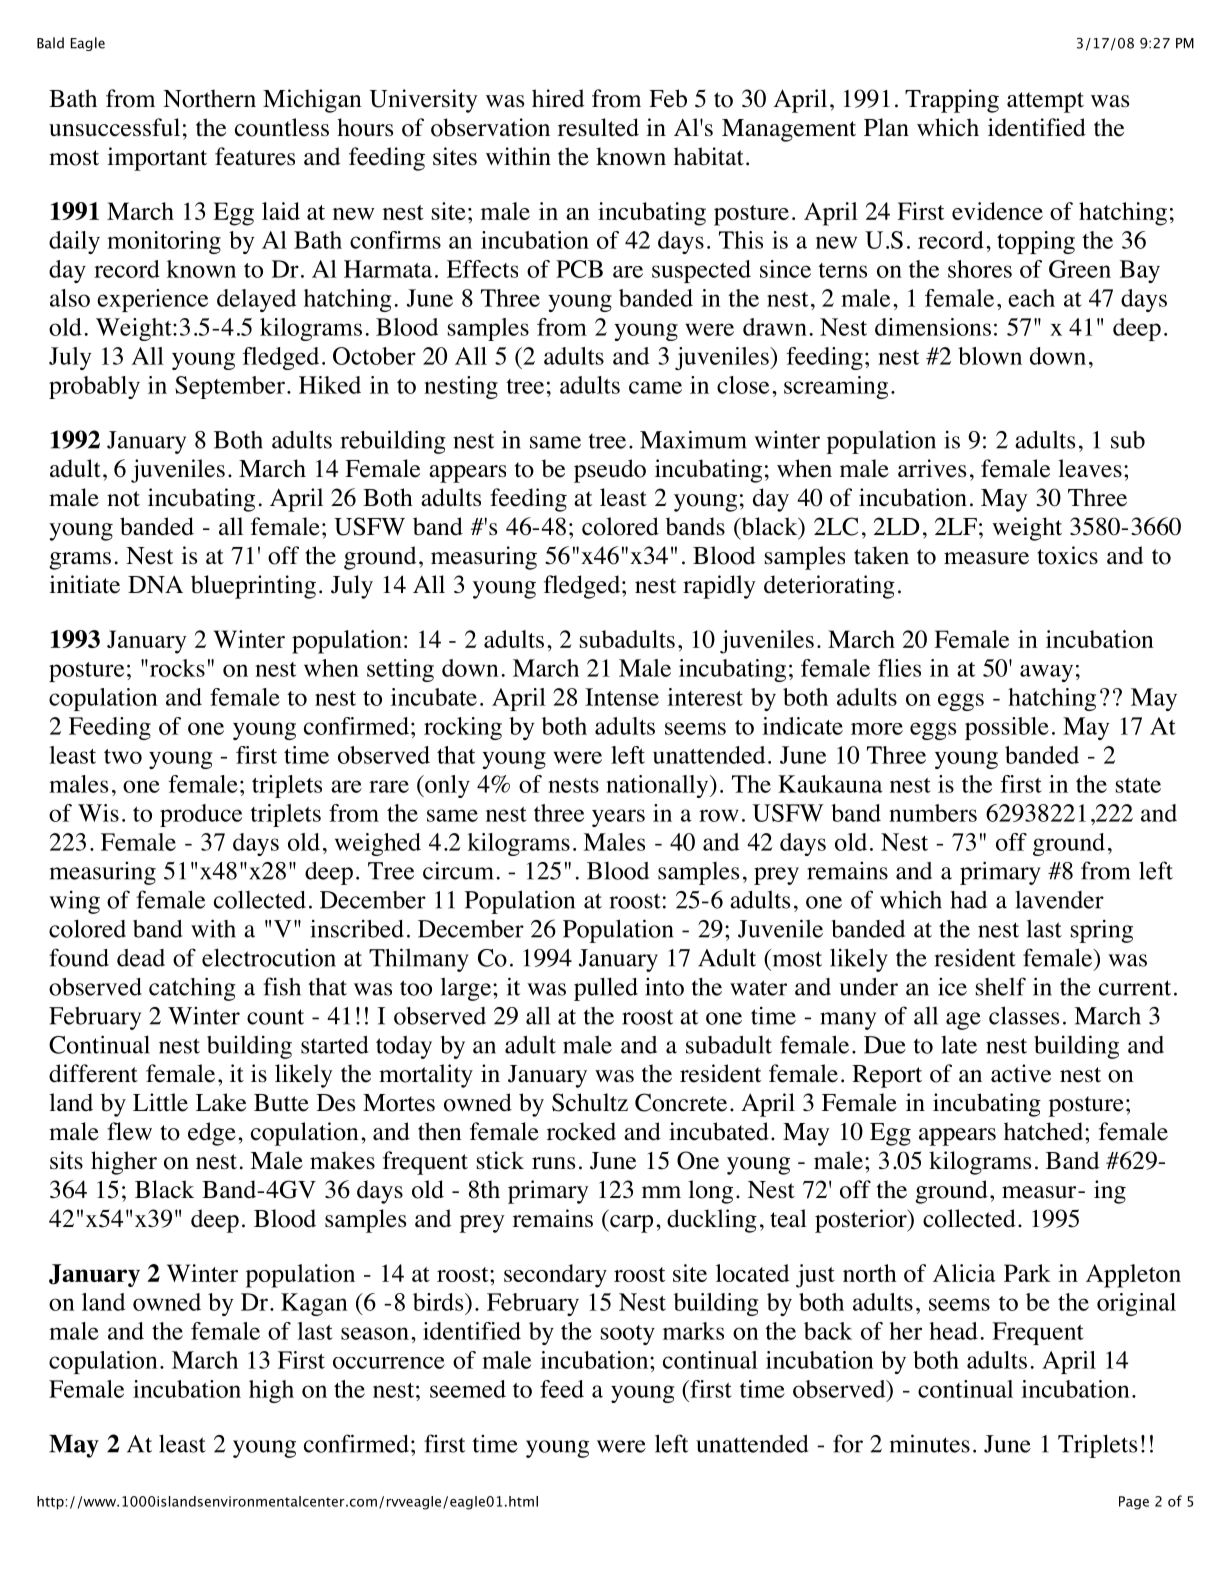 Image resolution: width=1231 pixels, height=1593 pixels. What do you see at coordinates (1045, 1131) in the page?
I see `hatched` at bounding box center [1045, 1131].
